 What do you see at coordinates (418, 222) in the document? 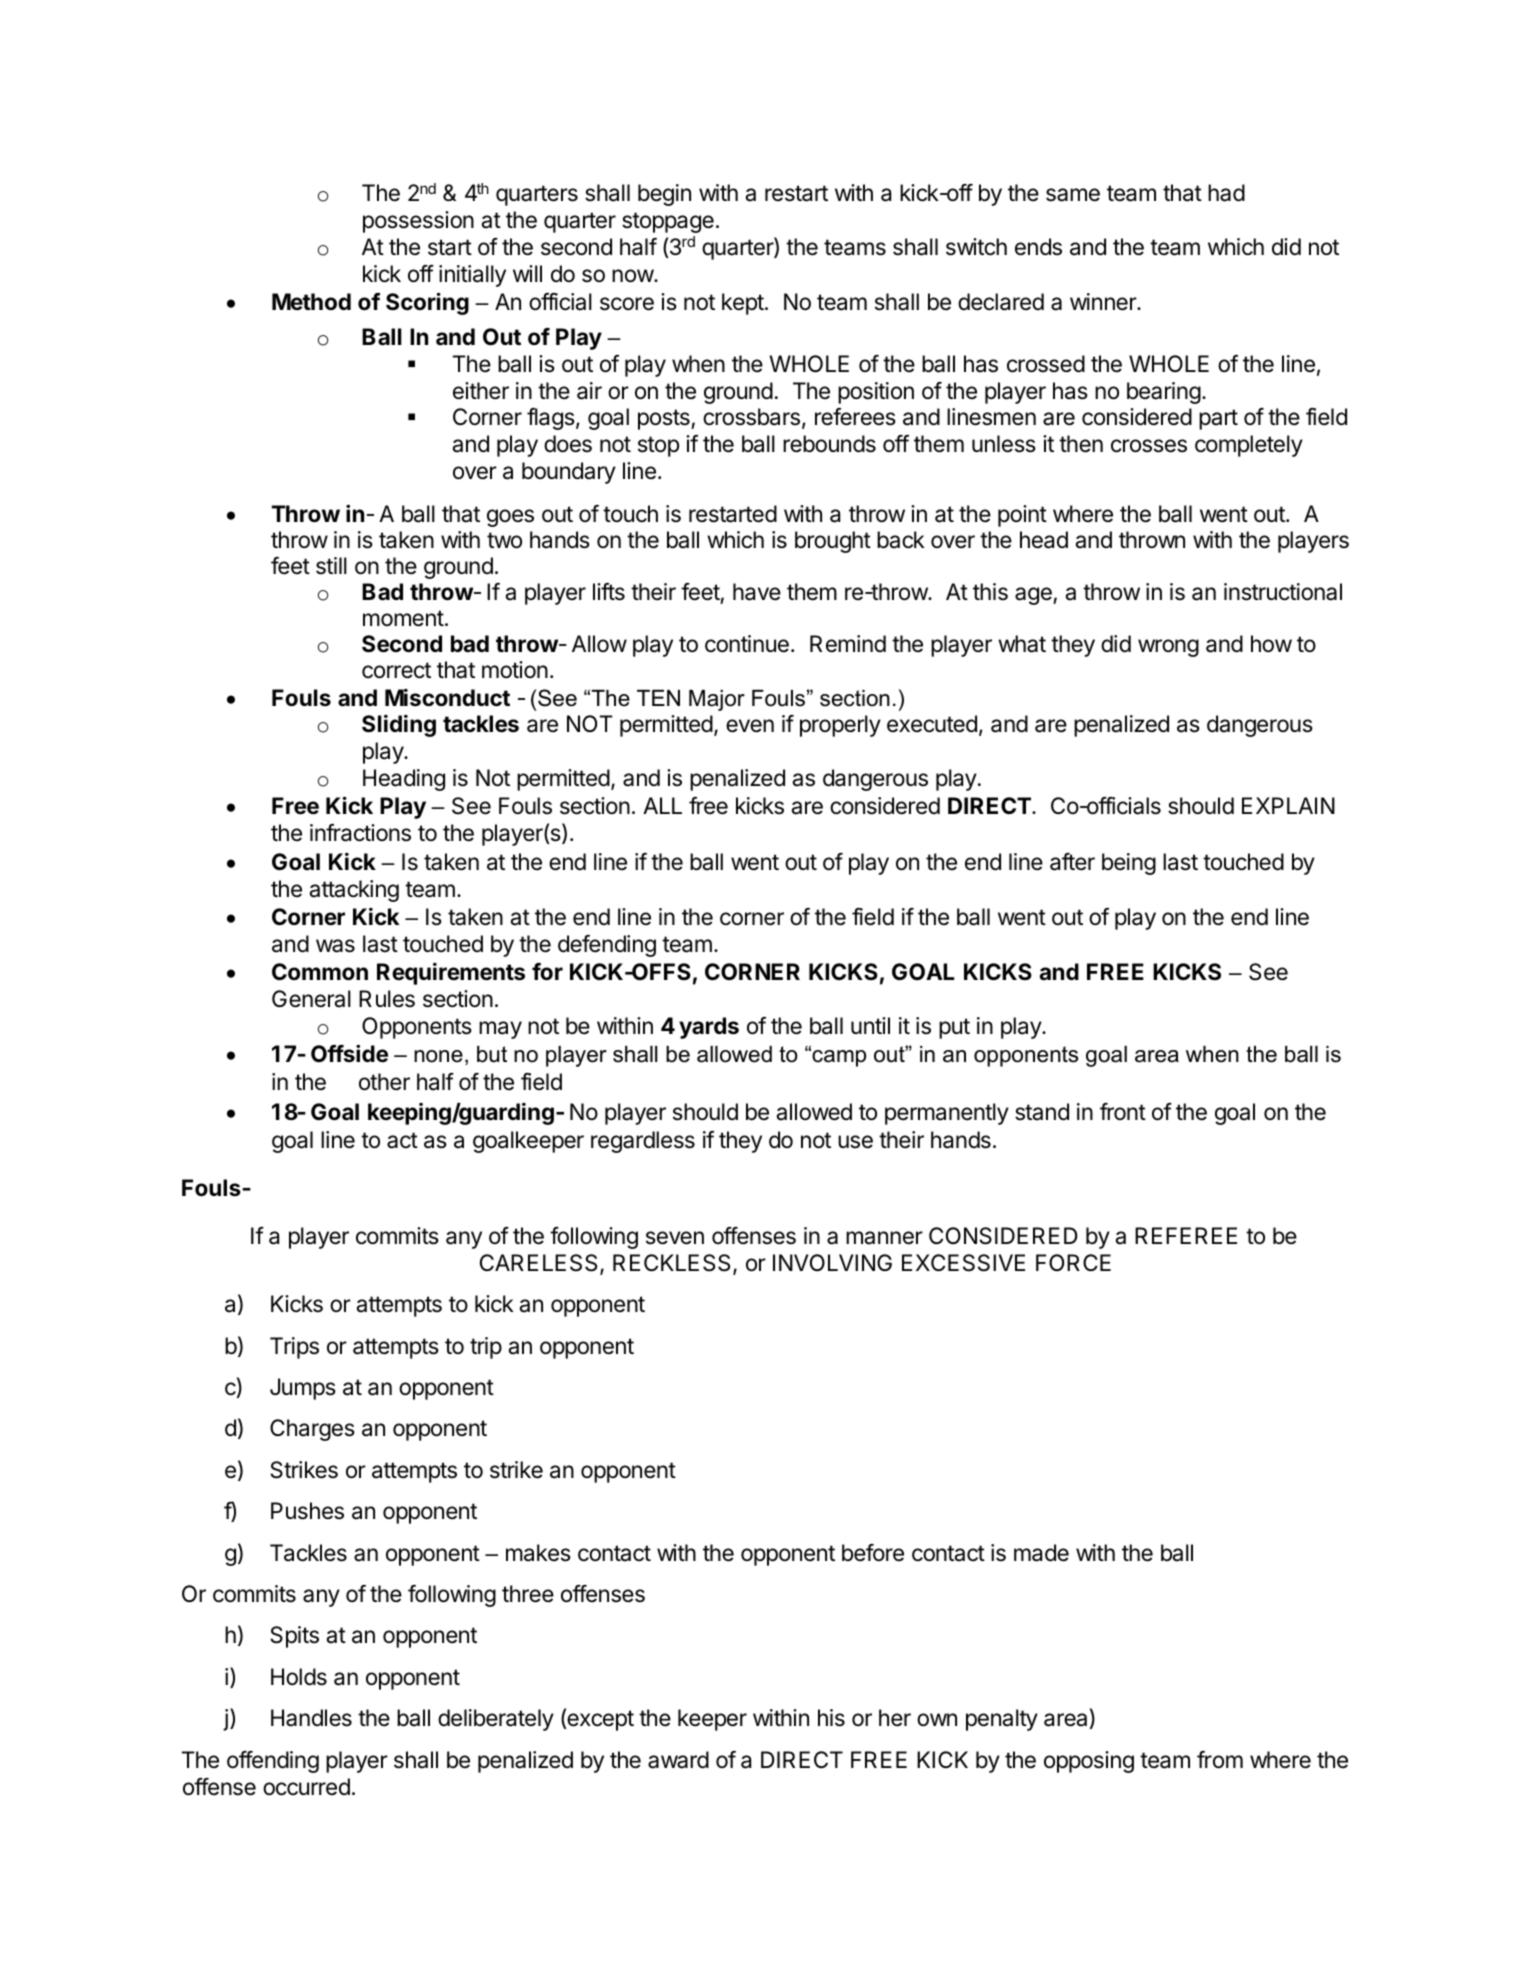
I see `possession` at bounding box center [418, 222].
